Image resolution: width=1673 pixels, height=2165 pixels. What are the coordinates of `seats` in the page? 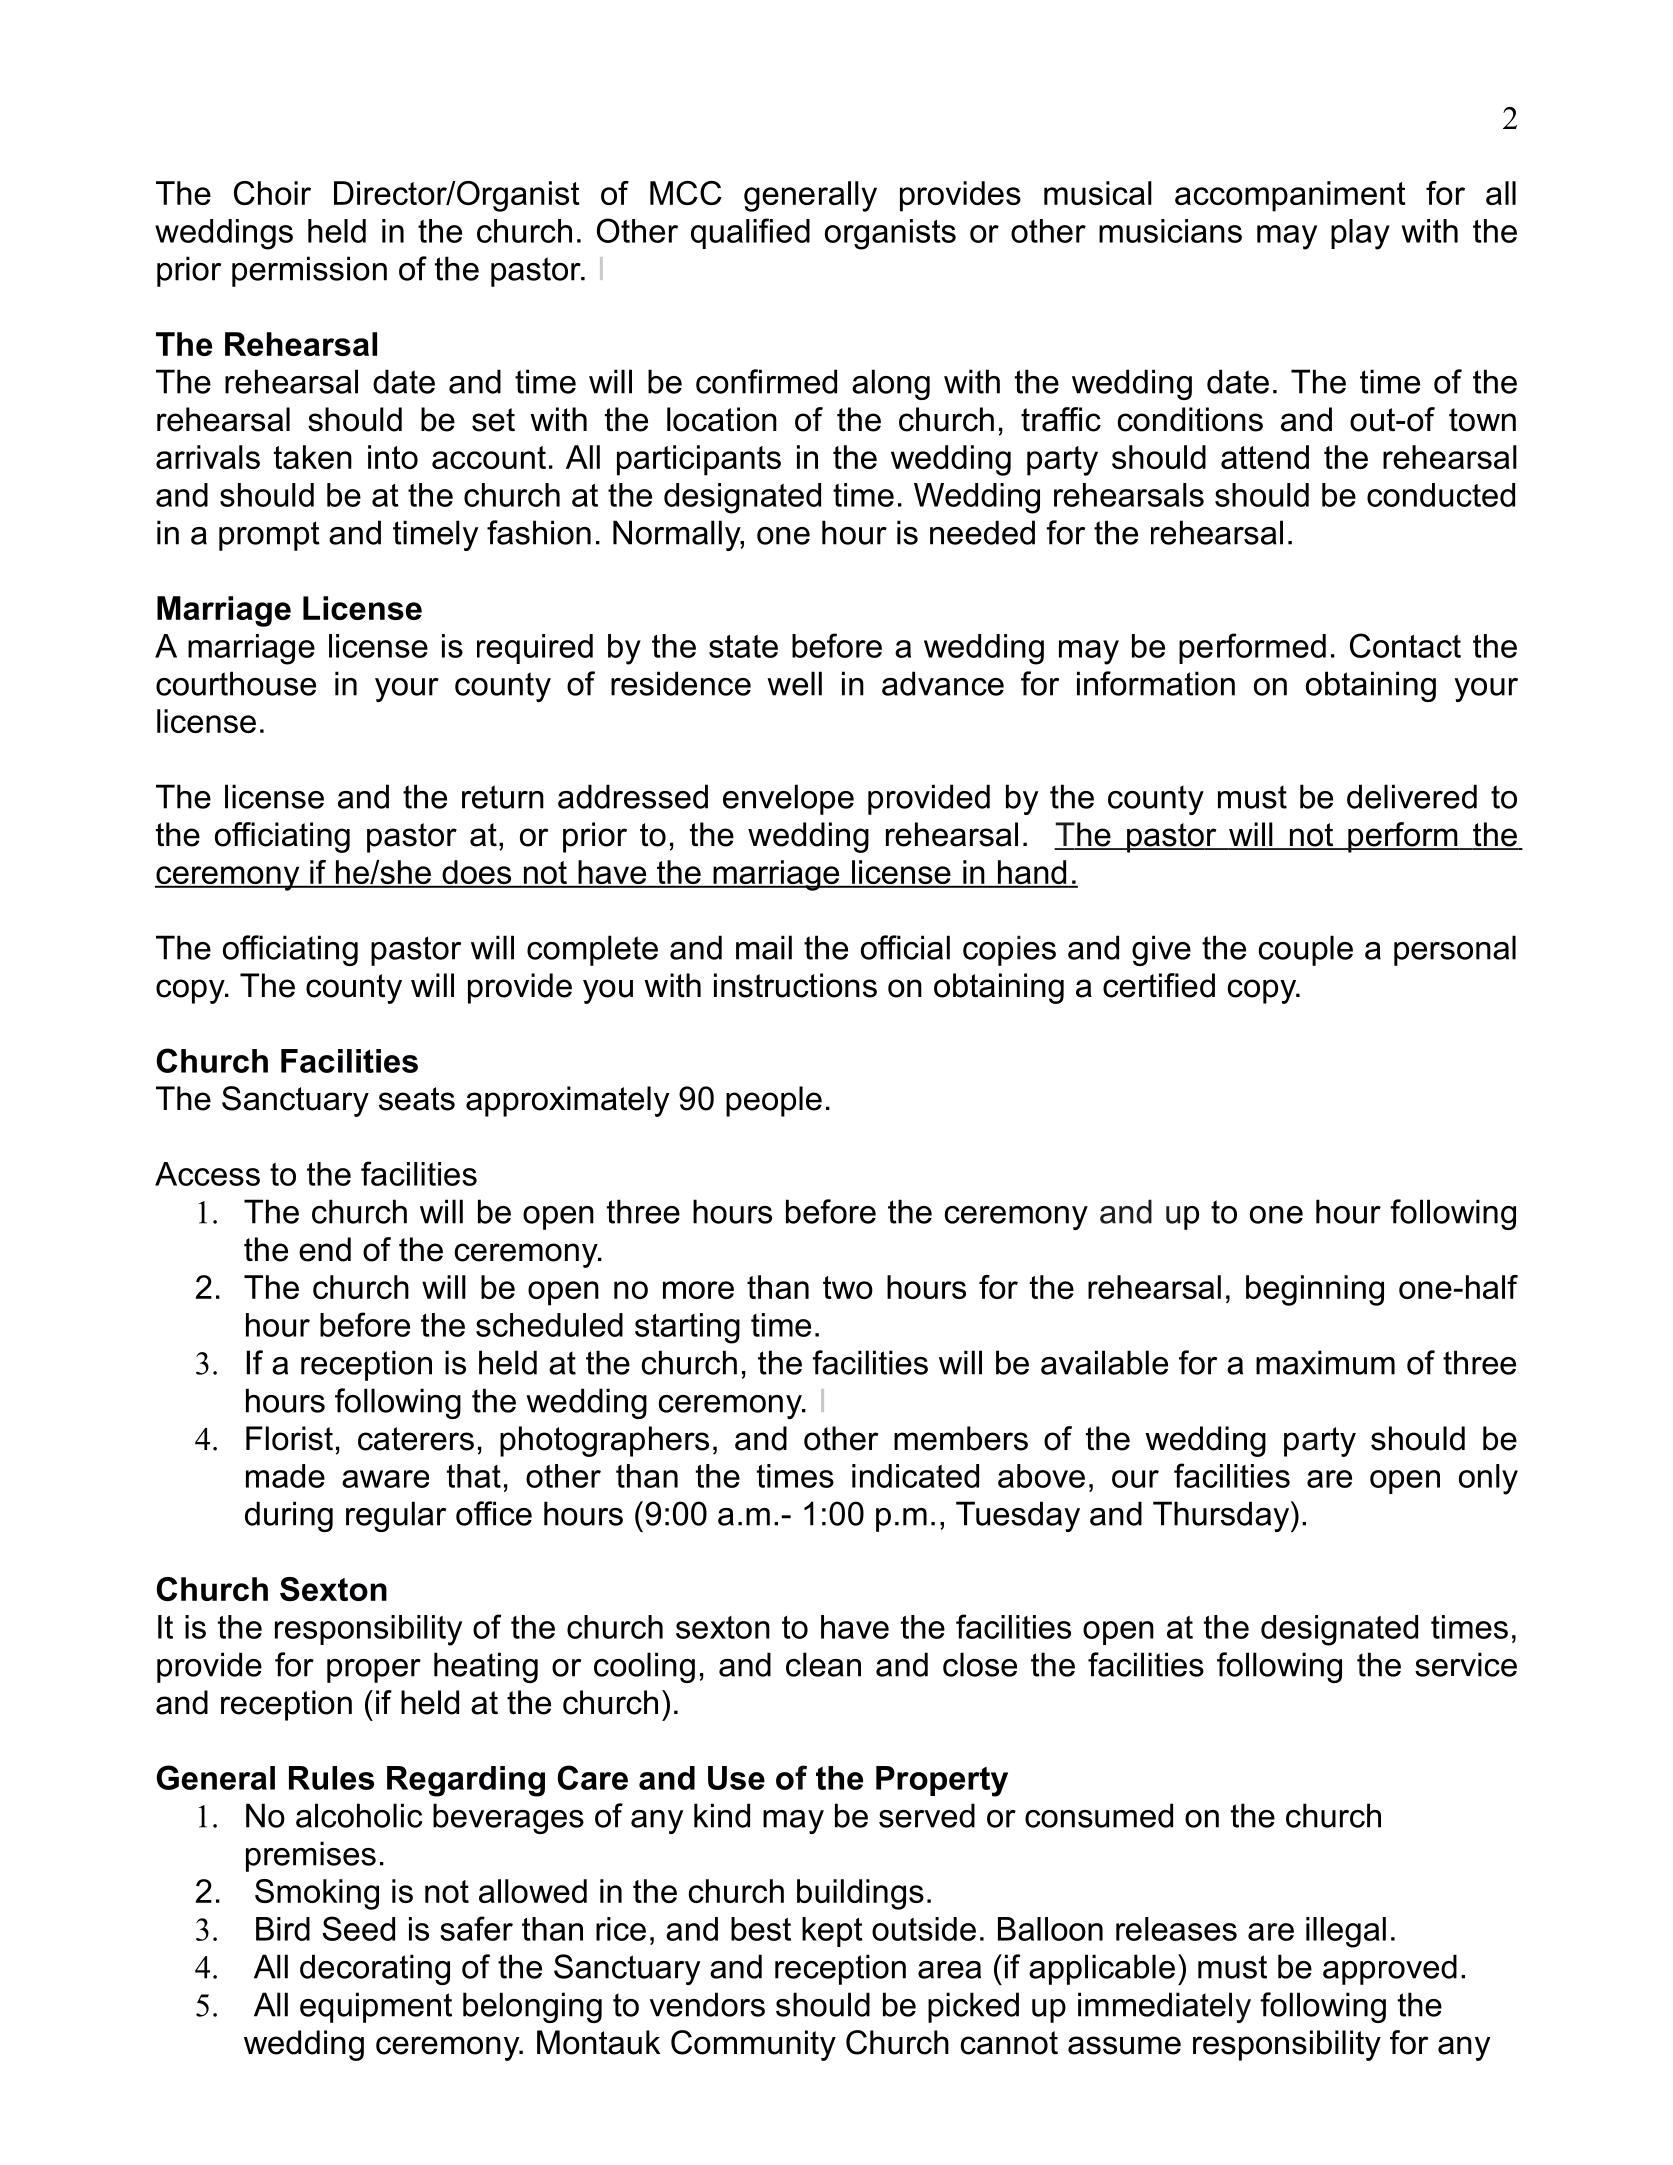 It's located at (417, 1099).
